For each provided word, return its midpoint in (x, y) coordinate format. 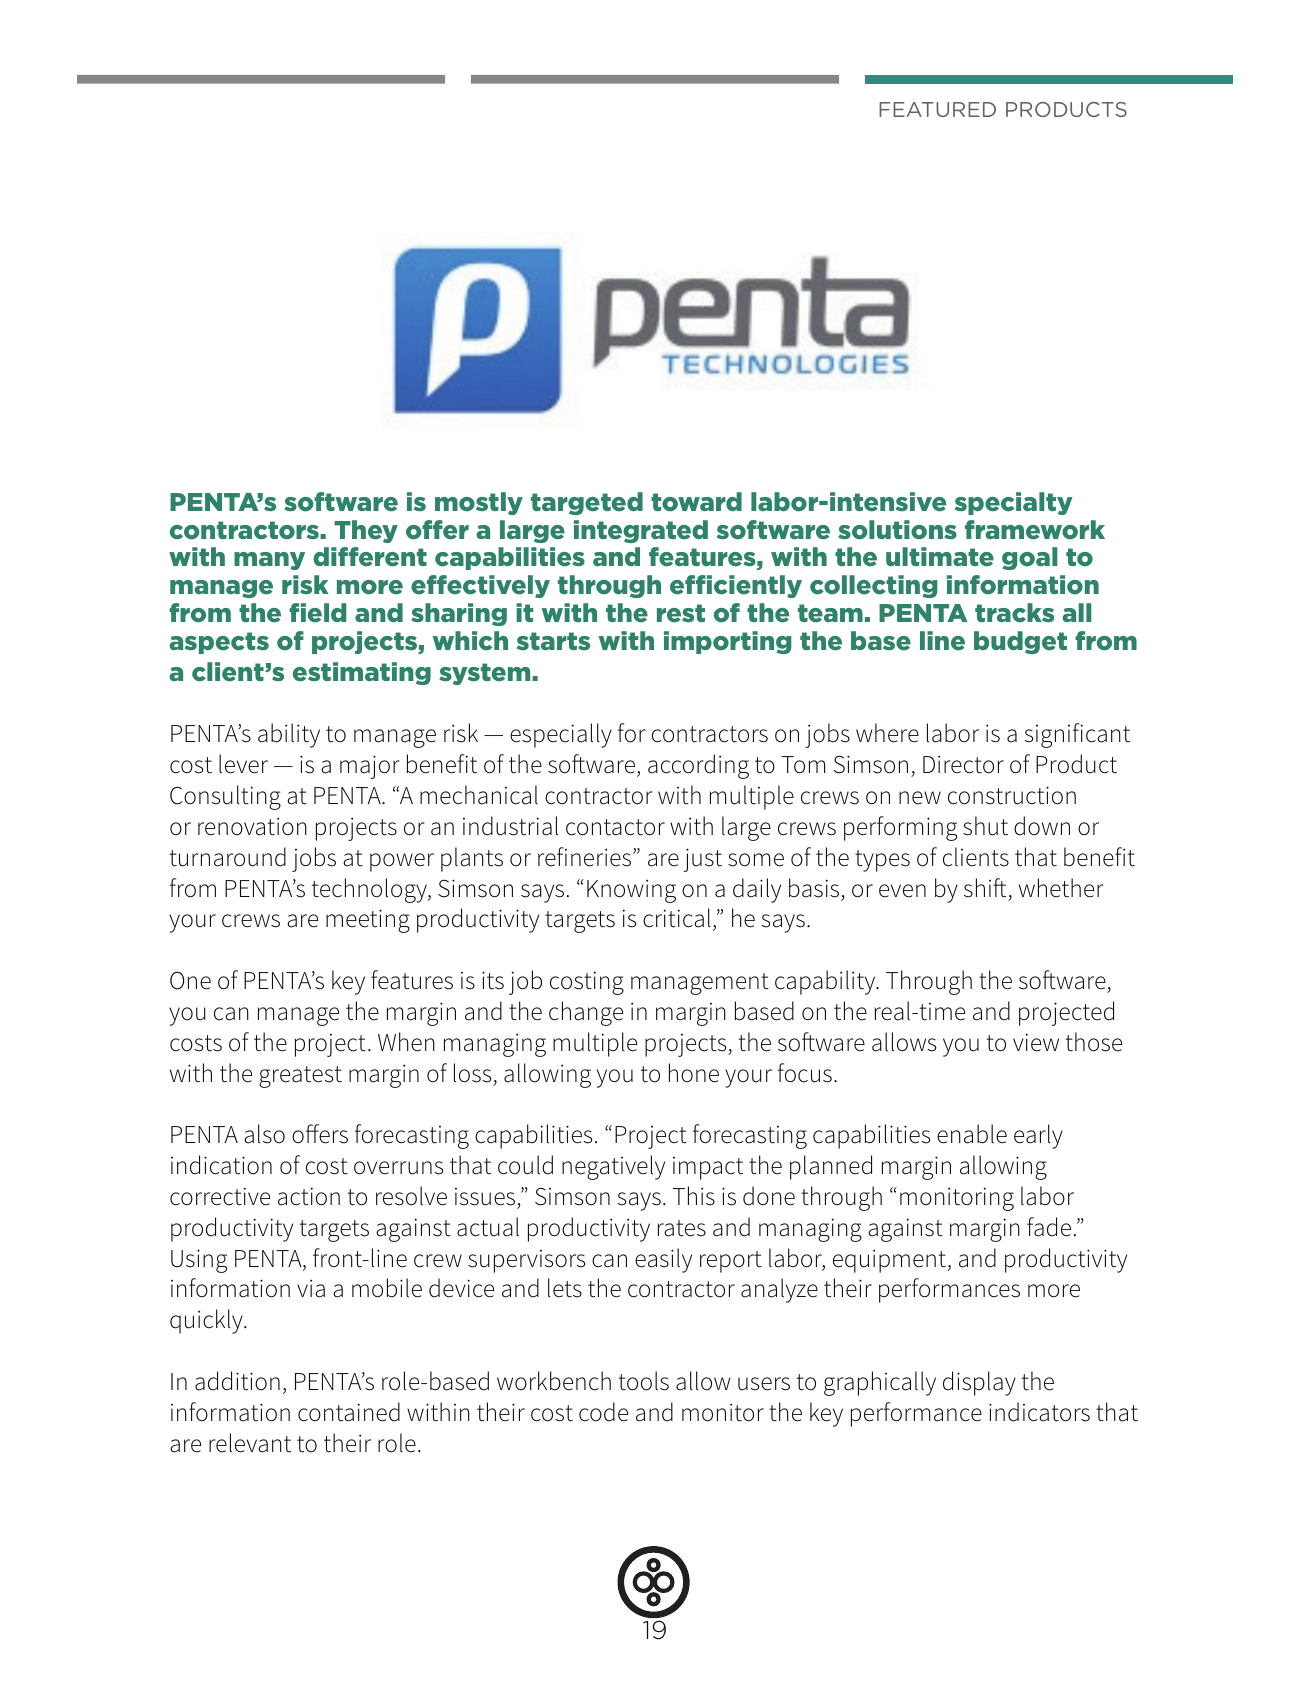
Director (963, 764)
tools (644, 1381)
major (370, 767)
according (698, 766)
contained (349, 1412)
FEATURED (937, 109)
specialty (1014, 503)
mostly (479, 503)
